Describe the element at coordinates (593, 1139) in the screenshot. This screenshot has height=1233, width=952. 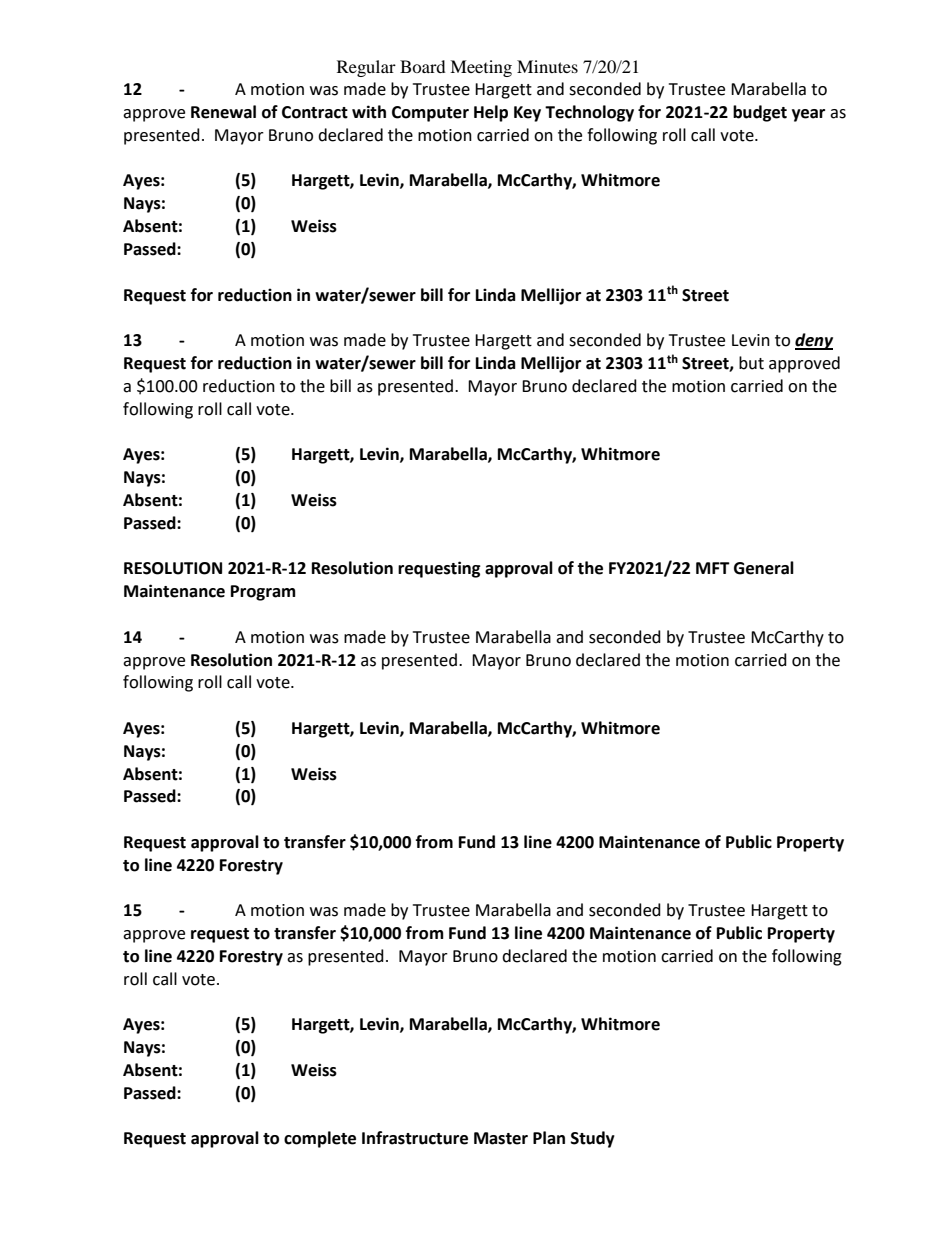
I see `Study` at that location.
